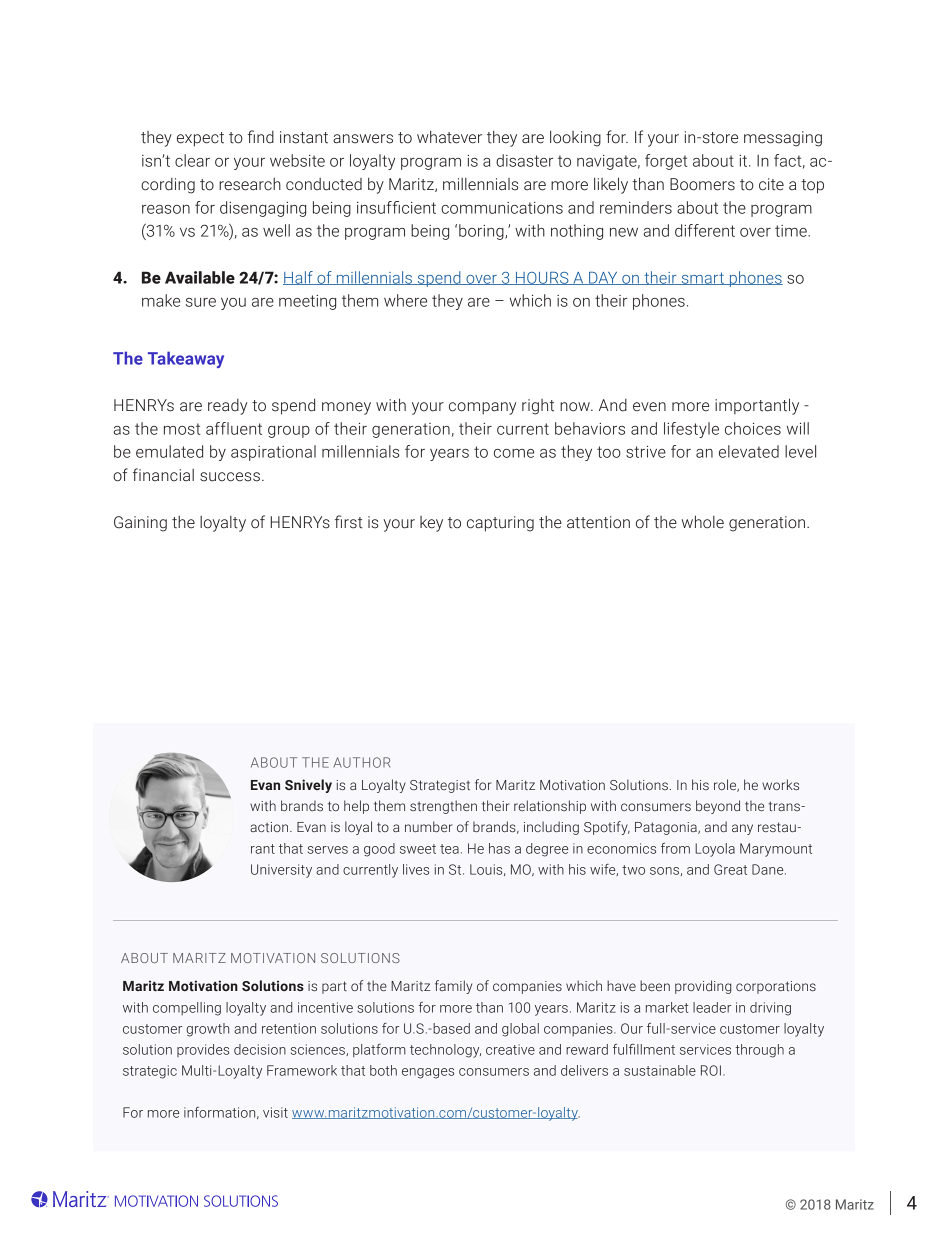  What do you see at coordinates (726, 785) in the screenshot?
I see `role` at bounding box center [726, 785].
